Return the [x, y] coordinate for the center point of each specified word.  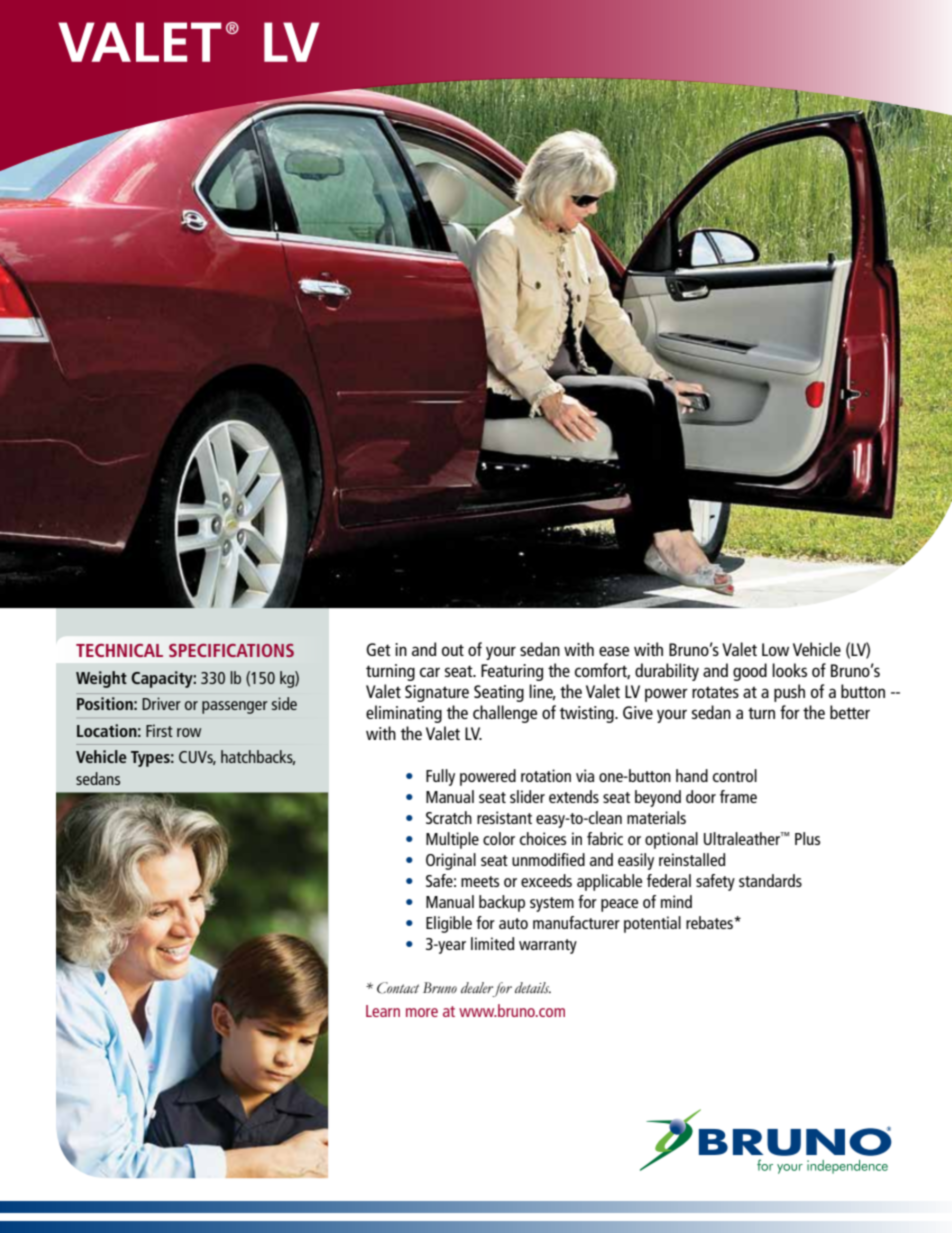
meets [480, 881]
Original [451, 861]
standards [770, 880]
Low [775, 649]
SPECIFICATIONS [231, 650]
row [189, 732]
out [453, 650]
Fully [440, 777]
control [735, 775]
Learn [383, 1011]
